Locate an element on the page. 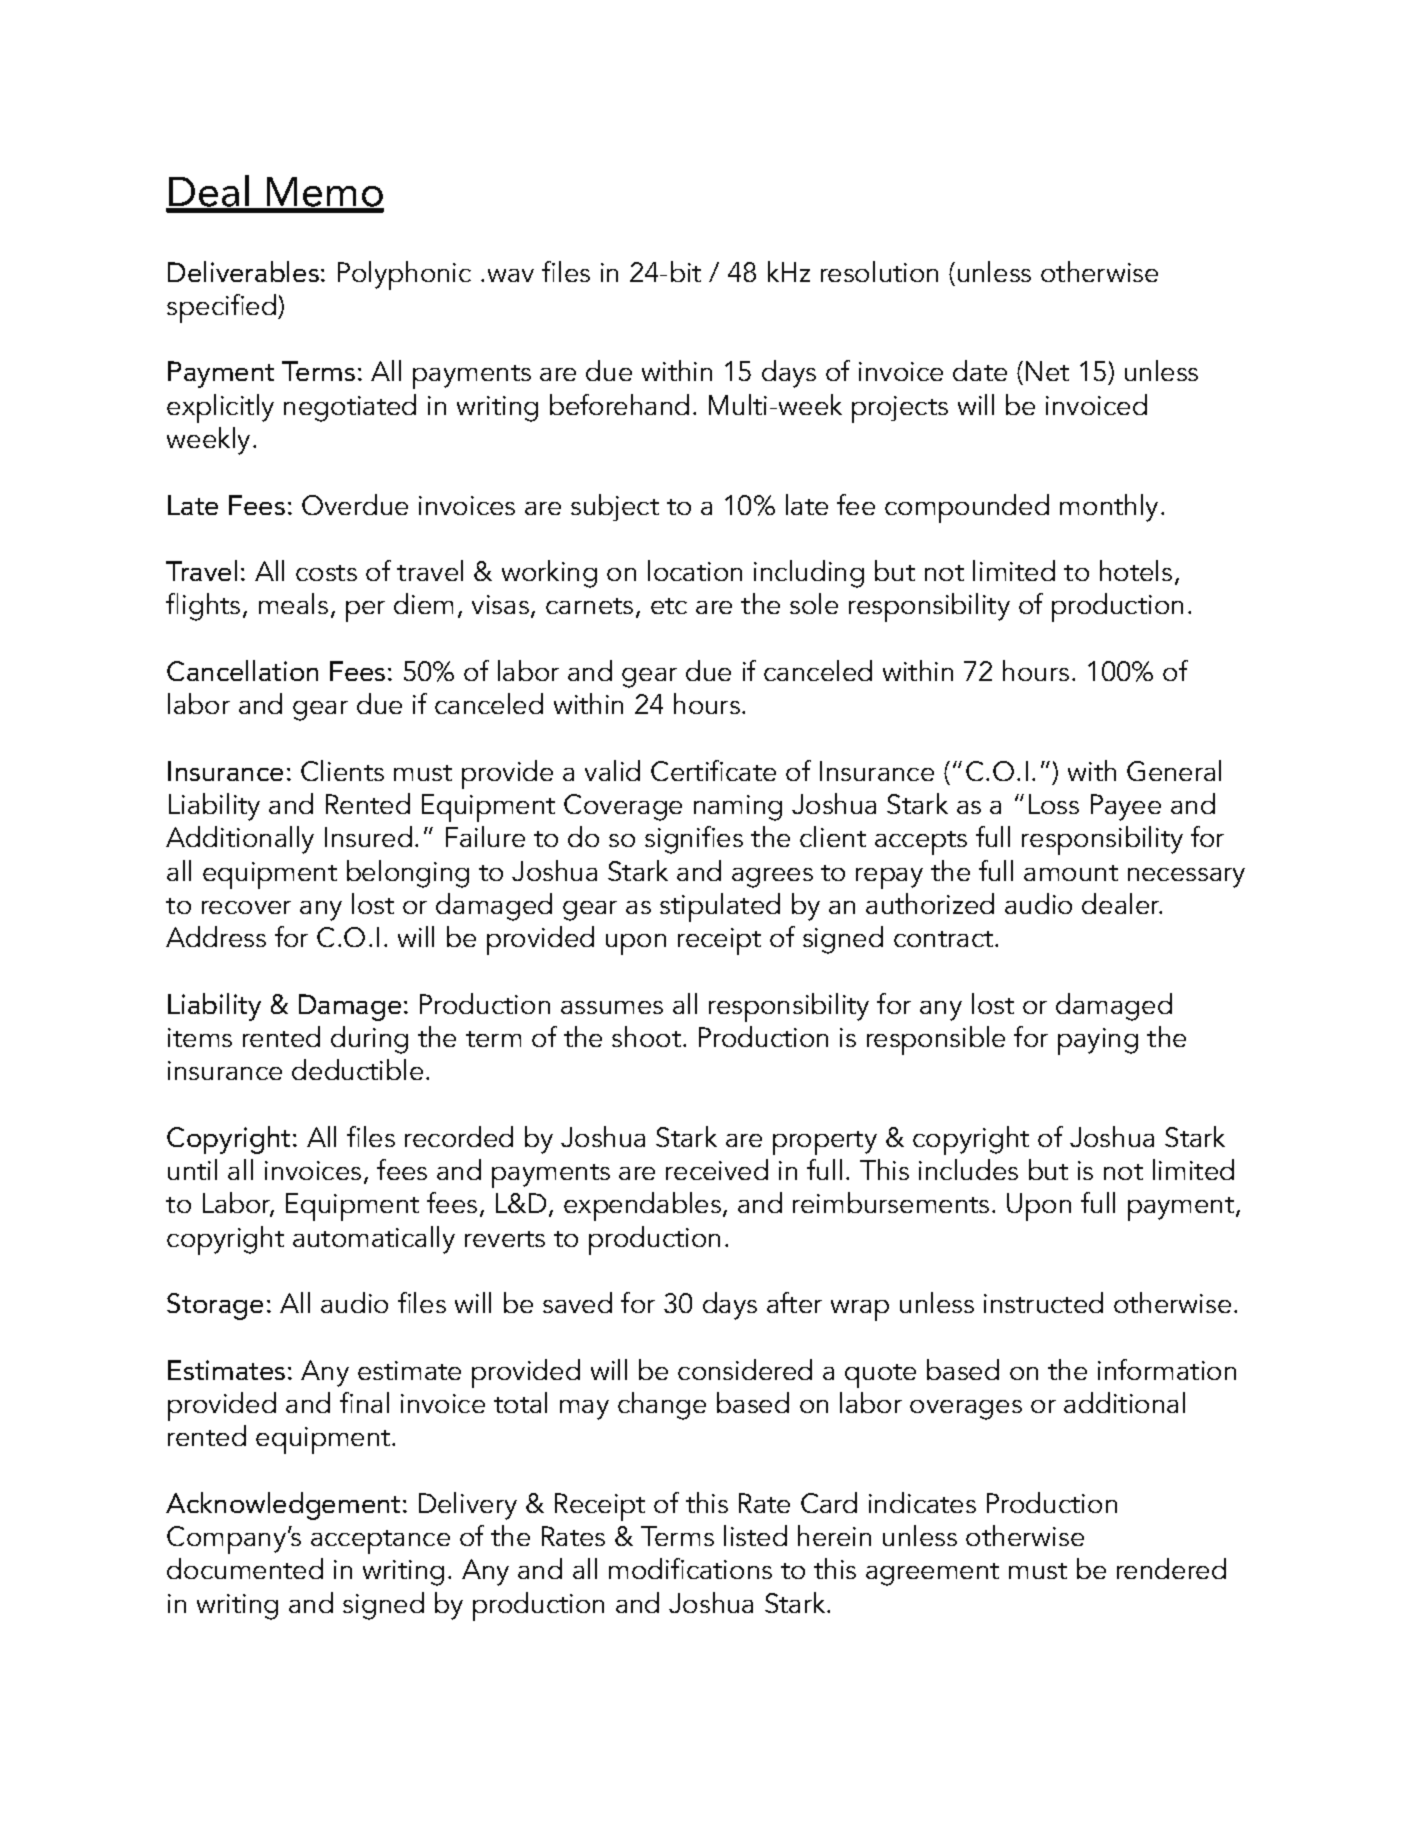 This document has height=1830, width=1414. rendered is located at coordinates (1171, 1568).
